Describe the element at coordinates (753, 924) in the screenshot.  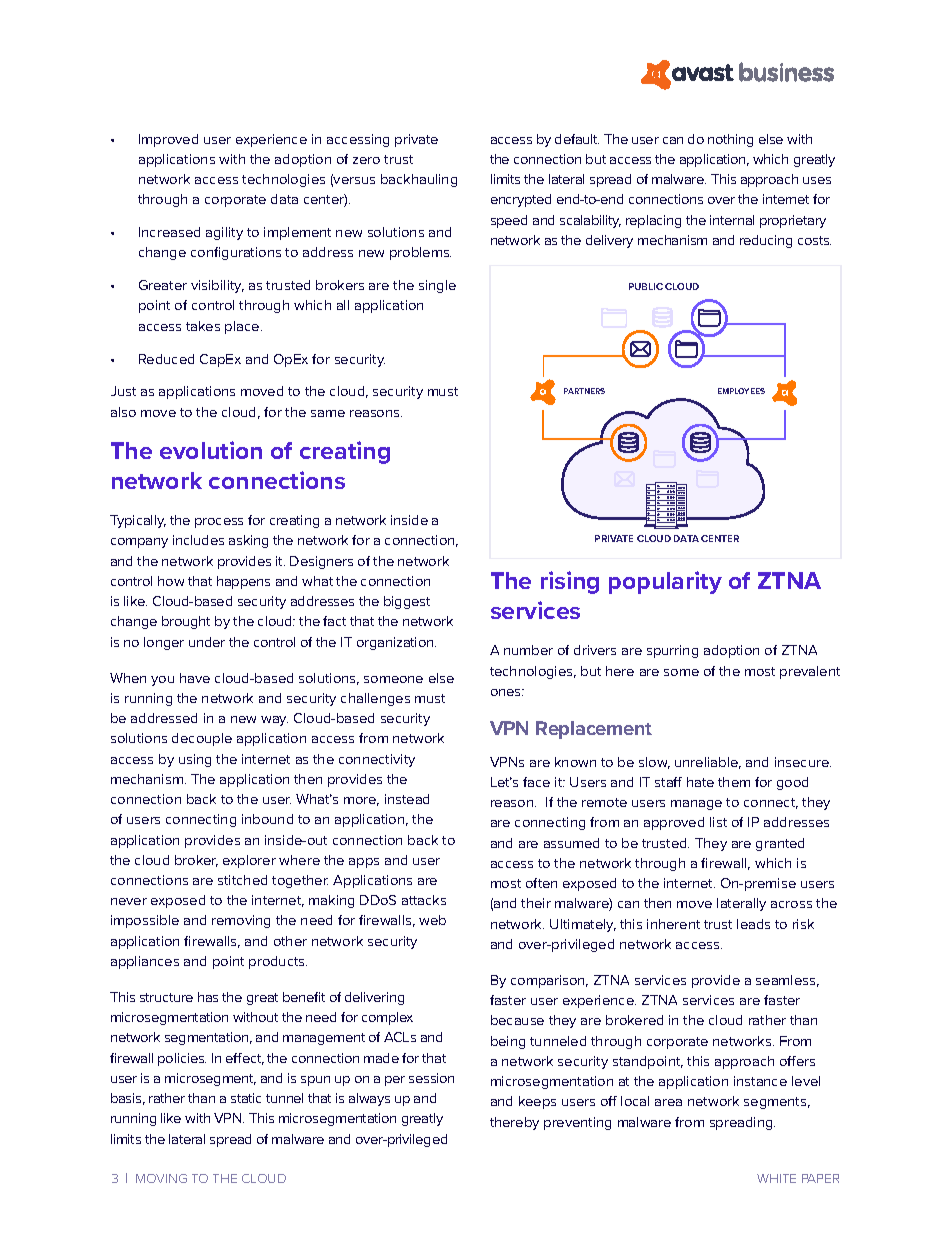
I see `leads` at that location.
